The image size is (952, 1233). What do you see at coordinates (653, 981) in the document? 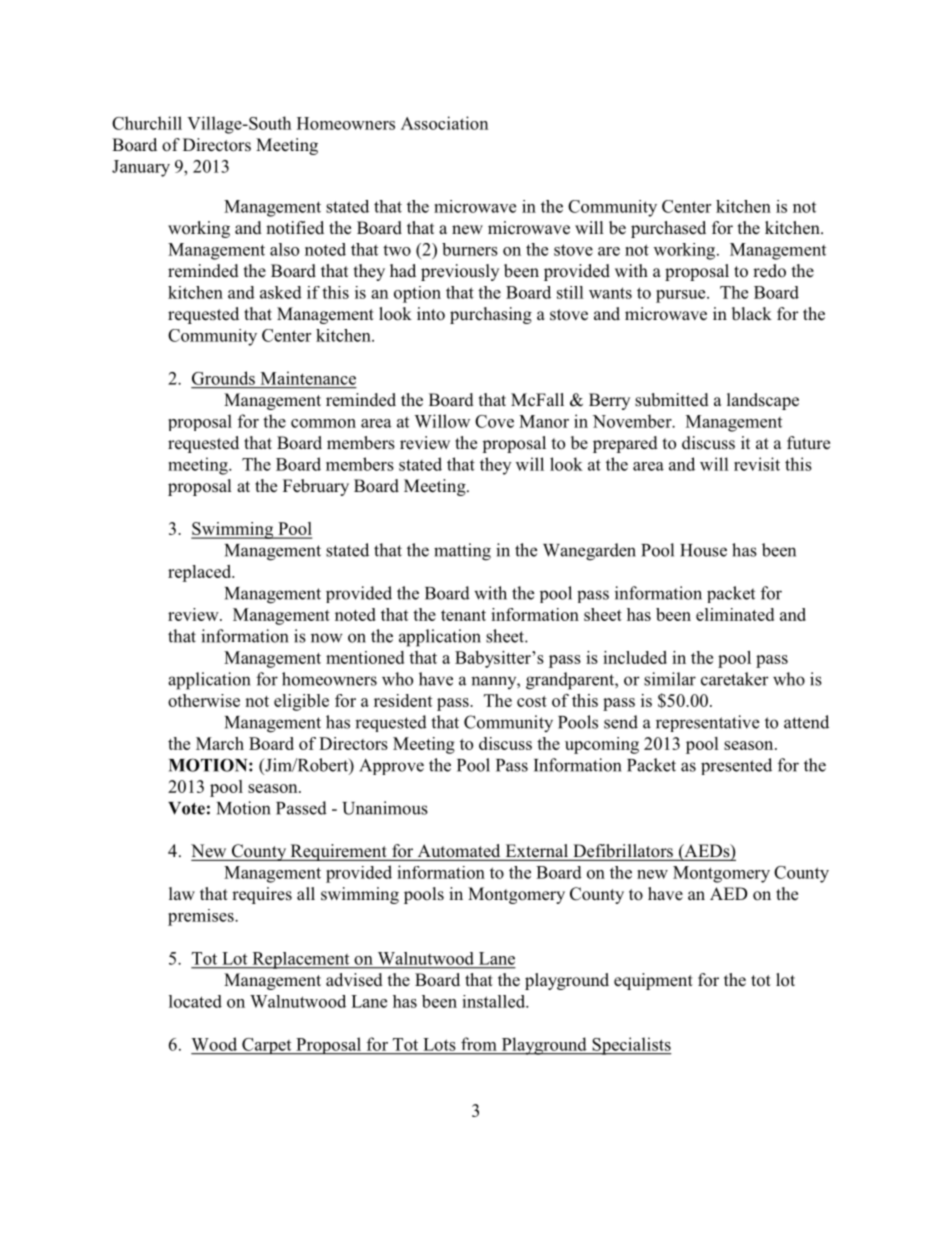
I see `equipment` at bounding box center [653, 981].
